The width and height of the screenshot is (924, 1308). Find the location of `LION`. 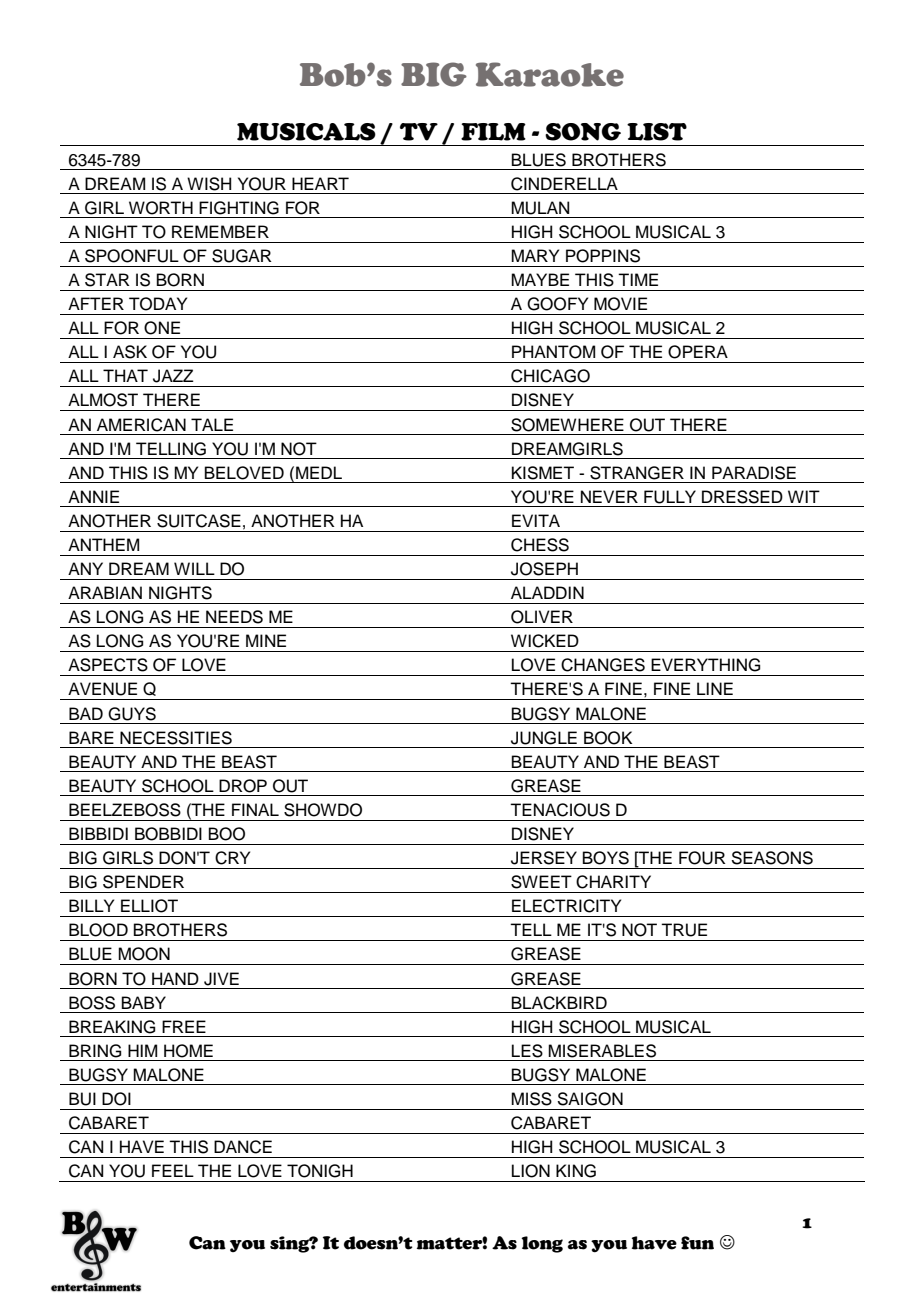

LION is located at coordinates (531, 1171).
